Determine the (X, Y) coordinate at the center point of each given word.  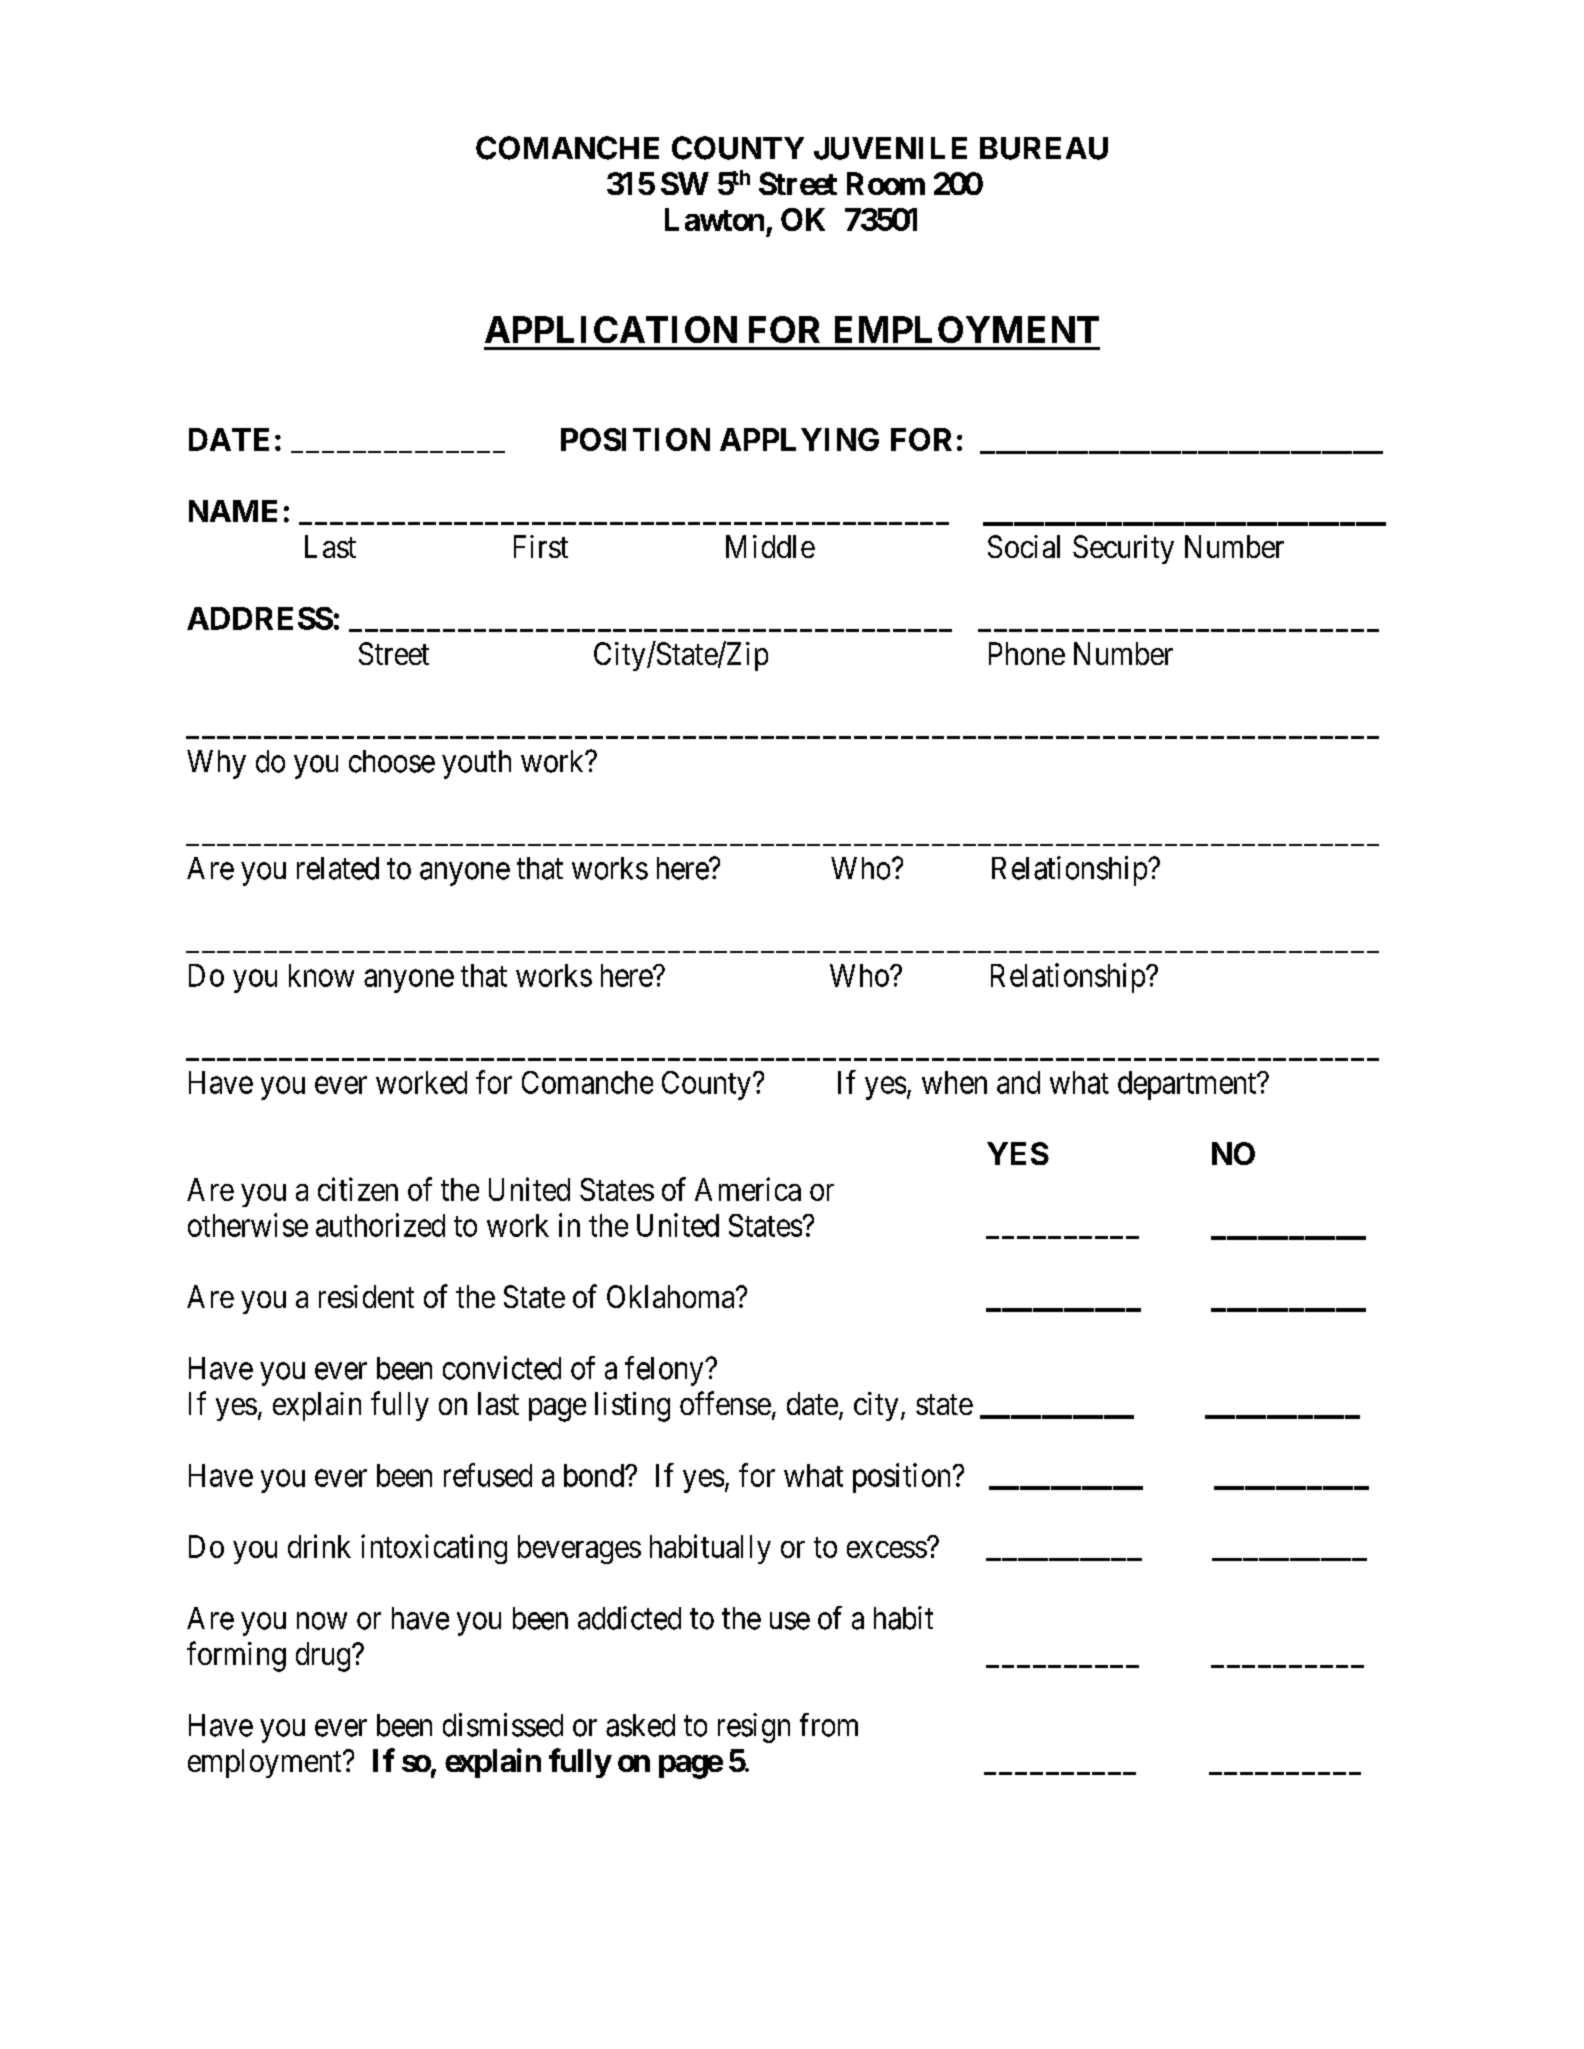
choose (392, 761)
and (1018, 1082)
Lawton (714, 219)
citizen (358, 1189)
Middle (770, 546)
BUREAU (1044, 148)
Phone (1027, 653)
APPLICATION (611, 329)
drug (324, 1657)
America (748, 1189)
